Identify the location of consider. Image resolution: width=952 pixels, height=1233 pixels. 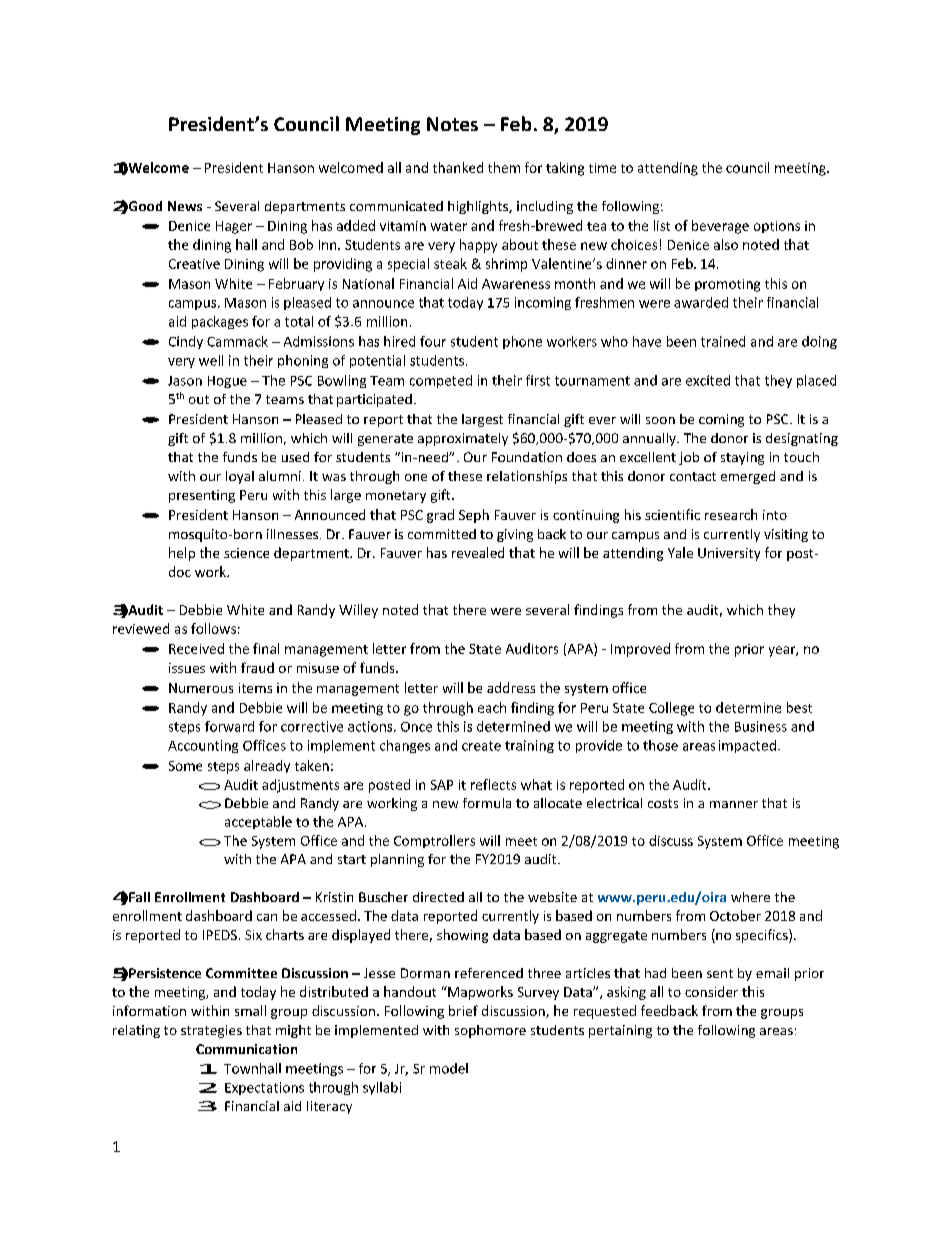
(711, 991).
